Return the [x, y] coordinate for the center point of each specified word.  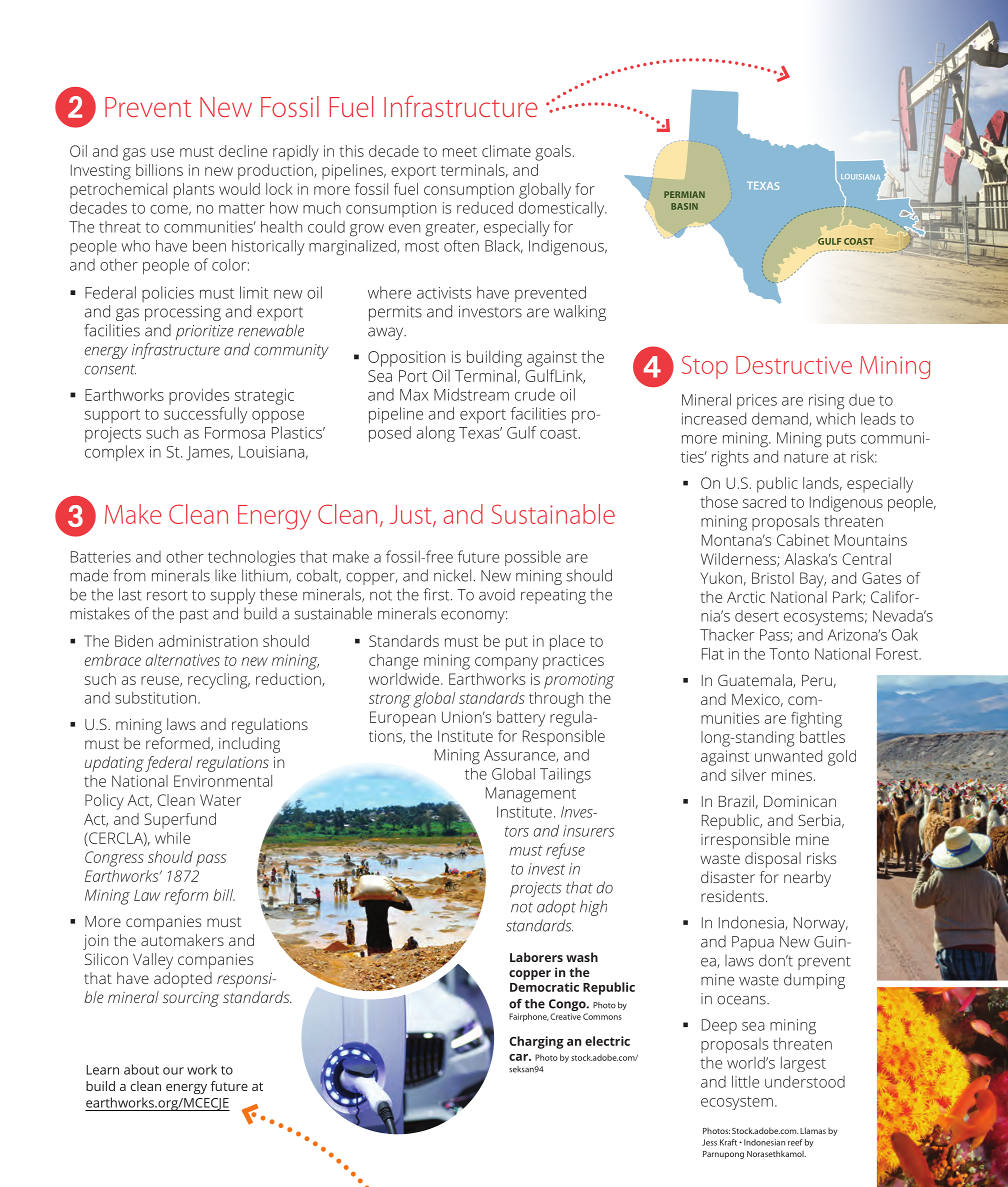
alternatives [183, 660]
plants [194, 191]
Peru [817, 680]
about [141, 1069]
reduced [485, 207]
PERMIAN [684, 194]
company [506, 663]
